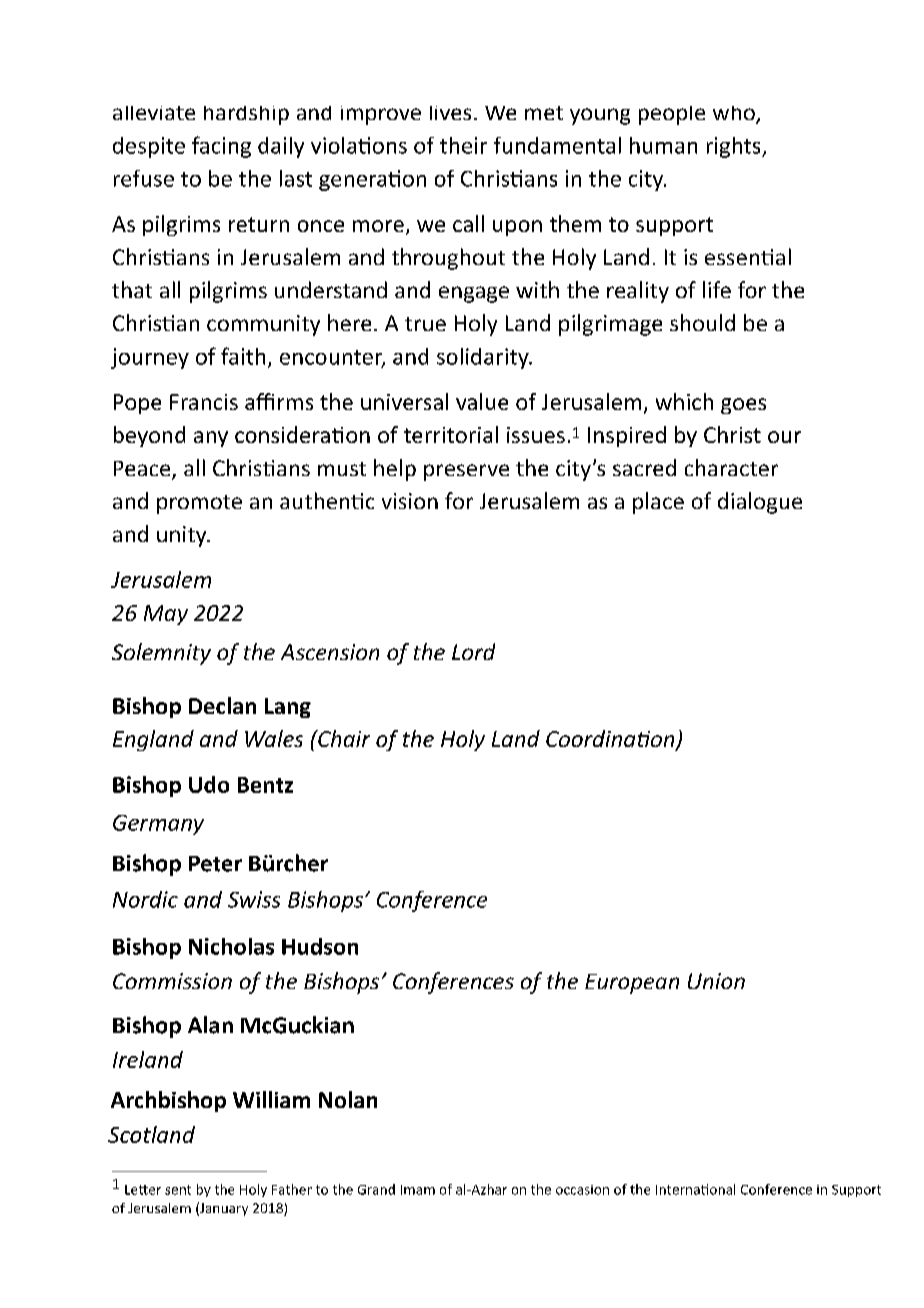  I want to click on Coordination, so click(611, 740).
